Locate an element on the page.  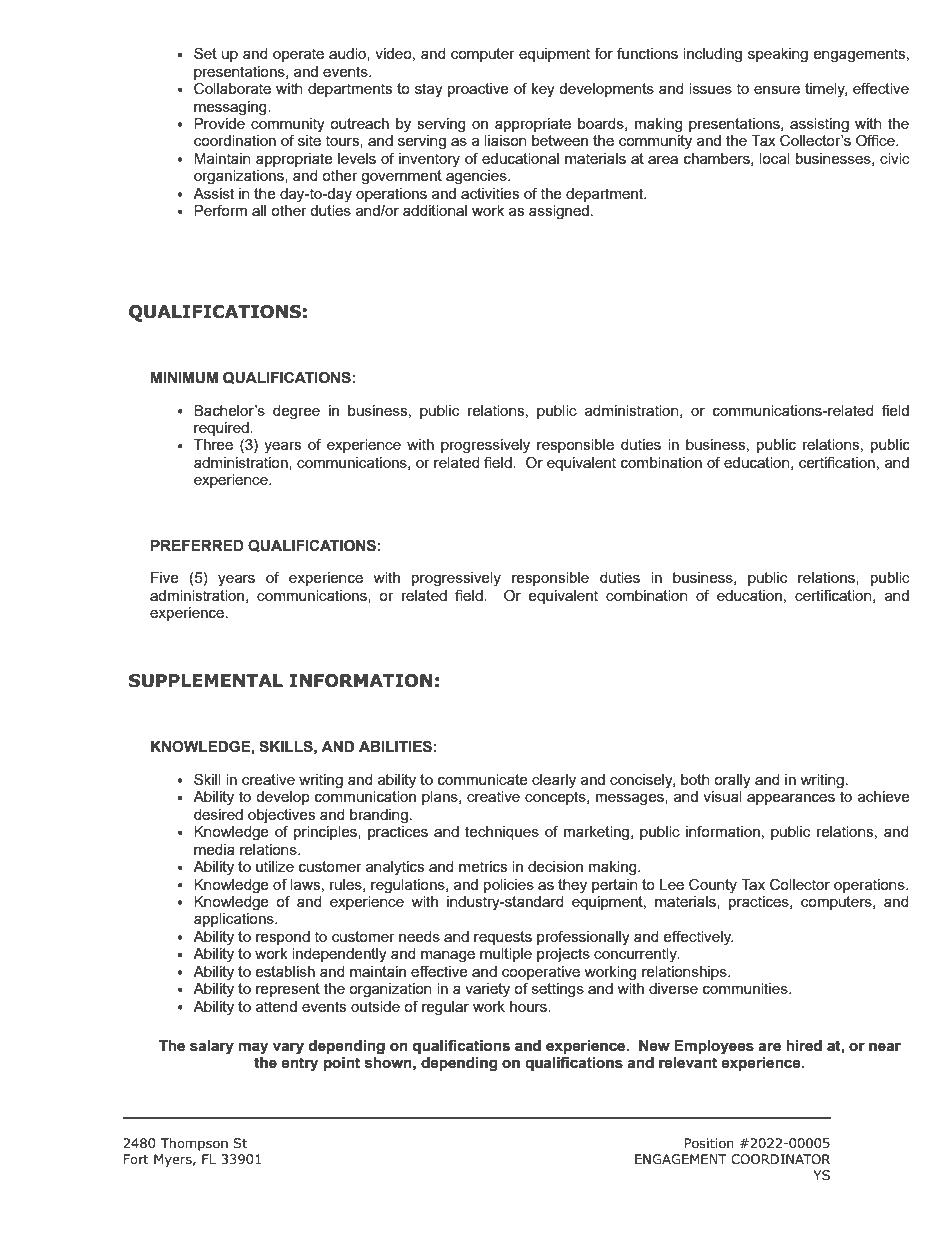
orally is located at coordinates (732, 781).
